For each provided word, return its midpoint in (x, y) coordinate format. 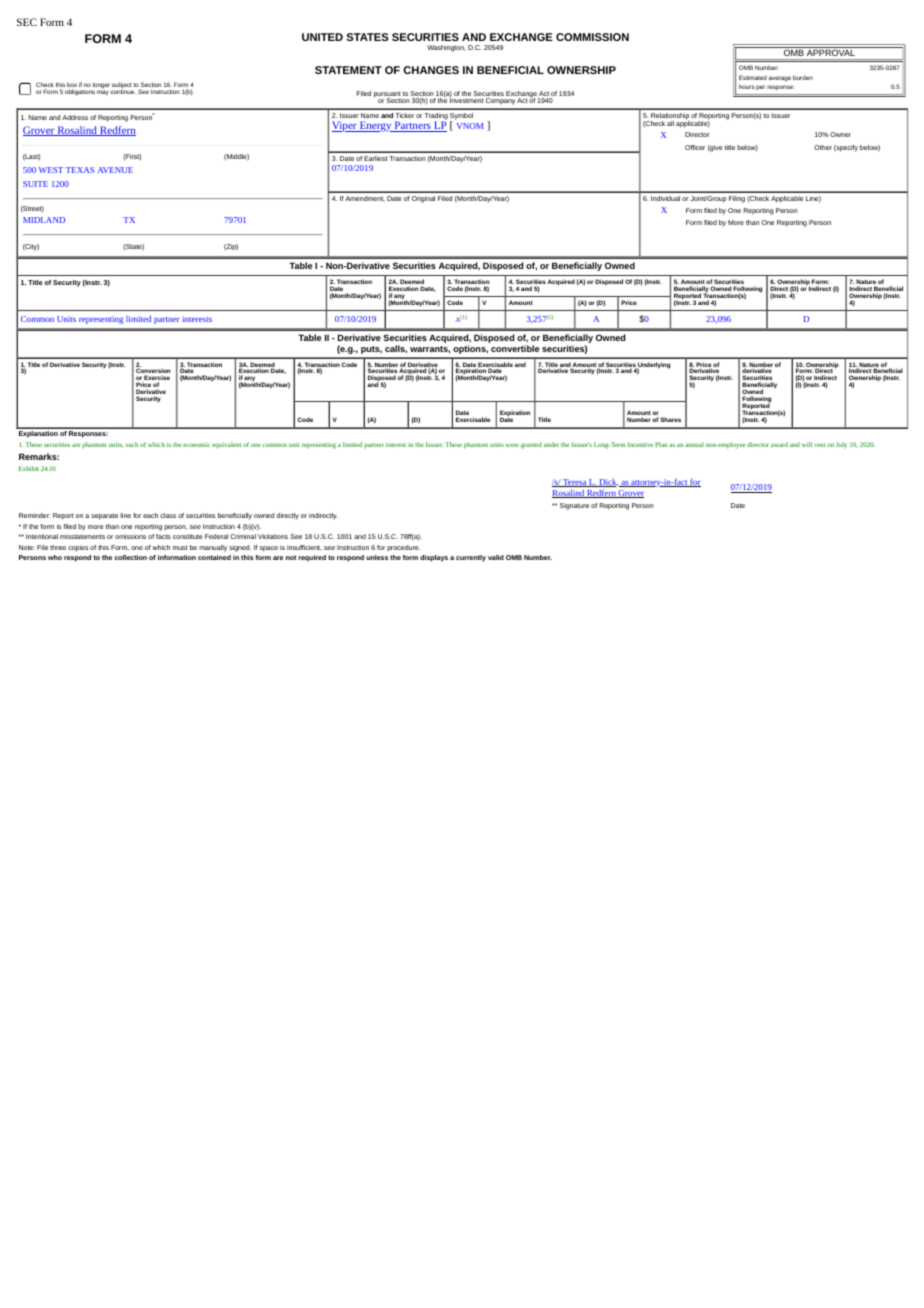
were (512, 445)
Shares (670, 419)
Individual (665, 198)
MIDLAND (44, 220)
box (72, 86)
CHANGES (431, 70)
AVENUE (115, 170)
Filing (737, 199)
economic (196, 444)
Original (423, 199)
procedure (403, 548)
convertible (515, 348)
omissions (130, 536)
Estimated (753, 77)
